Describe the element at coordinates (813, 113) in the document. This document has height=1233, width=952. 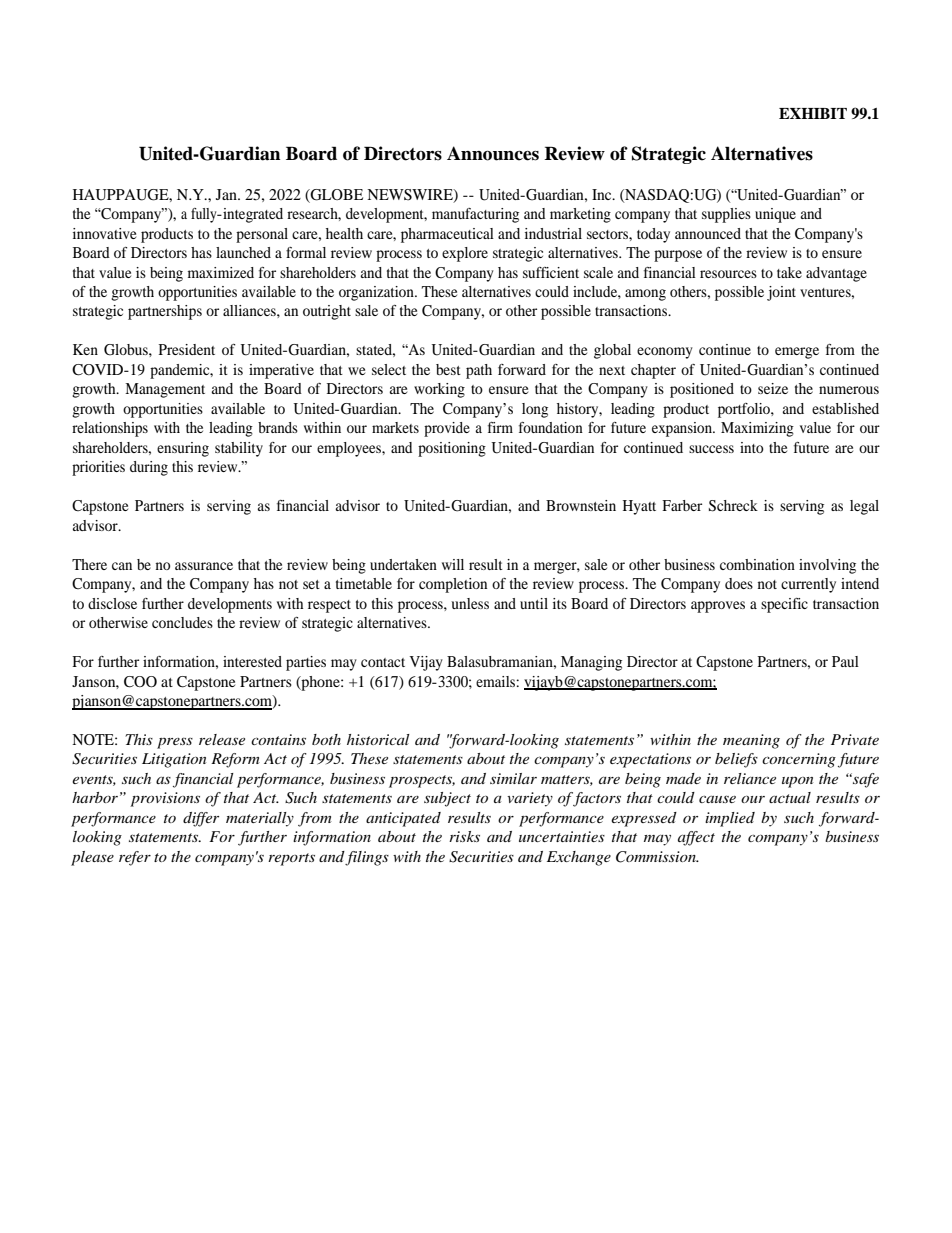
I see `EXHIBIT` at that location.
